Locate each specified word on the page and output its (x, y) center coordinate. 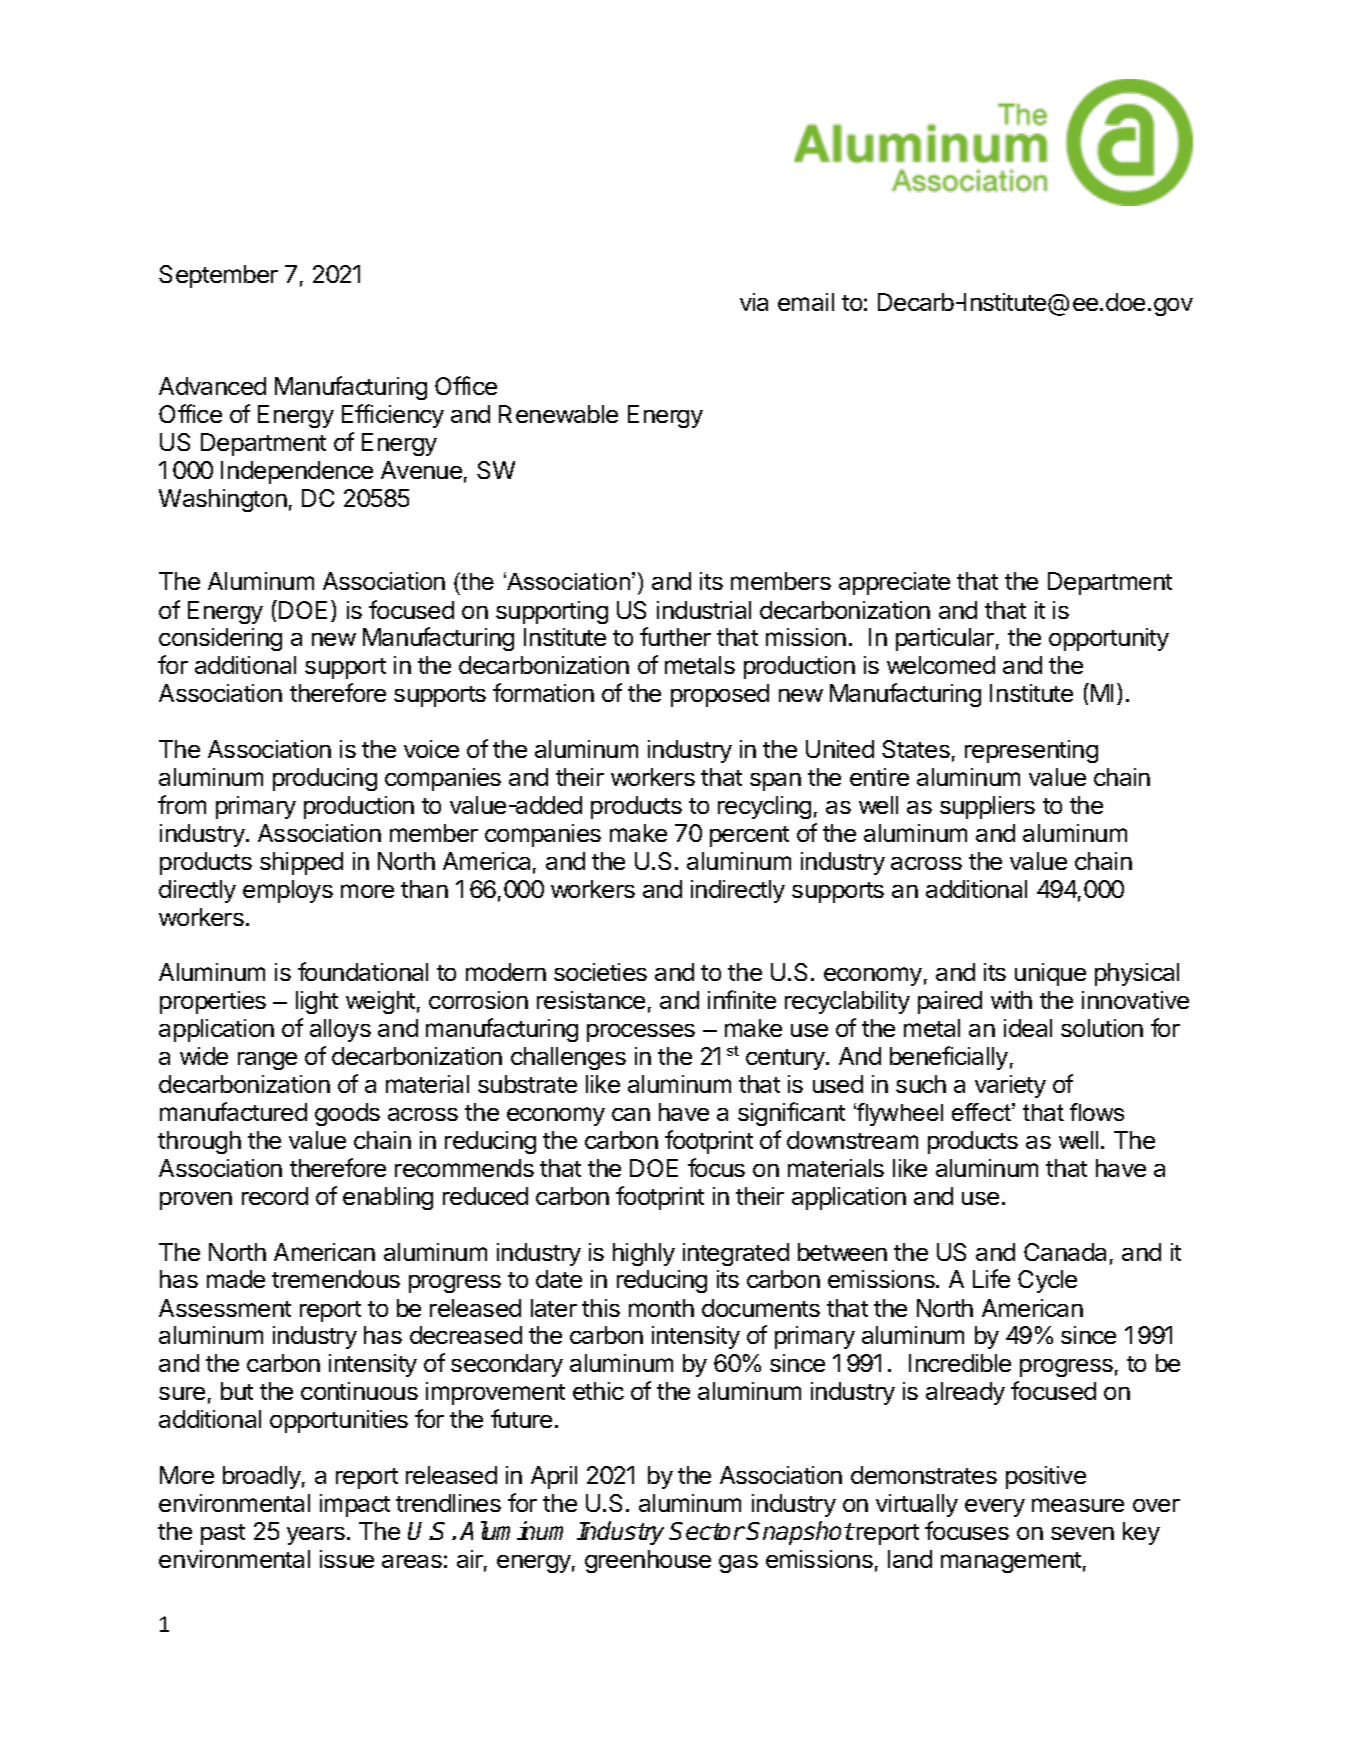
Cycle (1047, 1281)
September (218, 276)
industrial (704, 610)
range (267, 1061)
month (661, 1308)
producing (325, 779)
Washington (223, 500)
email (806, 302)
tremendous (336, 1279)
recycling (764, 807)
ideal (1028, 1028)
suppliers (987, 807)
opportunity (1109, 639)
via (754, 302)
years (316, 1536)
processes (641, 1033)
